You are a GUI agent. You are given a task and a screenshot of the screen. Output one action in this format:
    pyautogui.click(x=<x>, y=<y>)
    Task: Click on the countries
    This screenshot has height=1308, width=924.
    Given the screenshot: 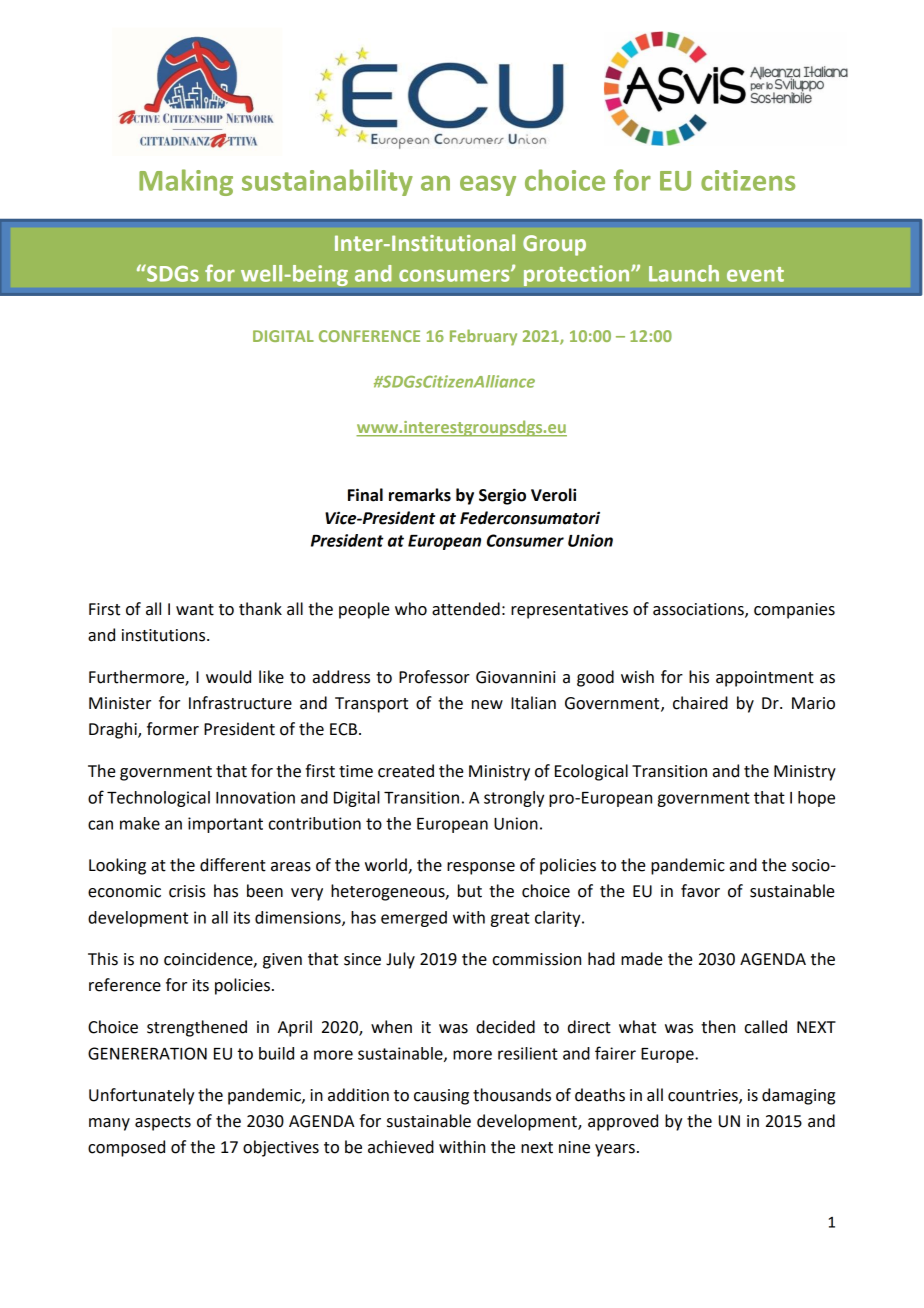 What is the action you would take?
    pyautogui.click(x=704, y=1096)
